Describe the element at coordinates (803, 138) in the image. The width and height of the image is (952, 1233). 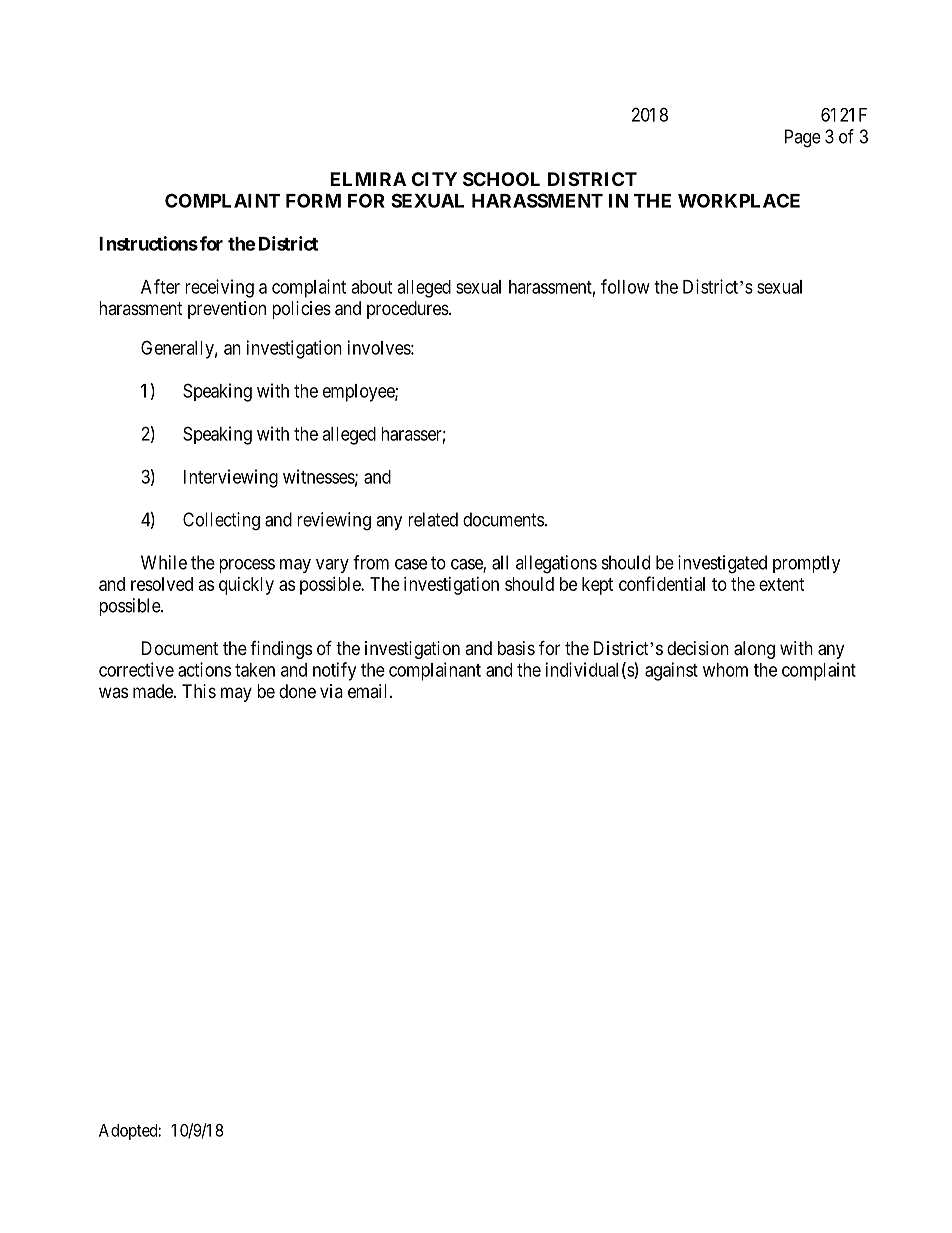
I see `Page` at that location.
